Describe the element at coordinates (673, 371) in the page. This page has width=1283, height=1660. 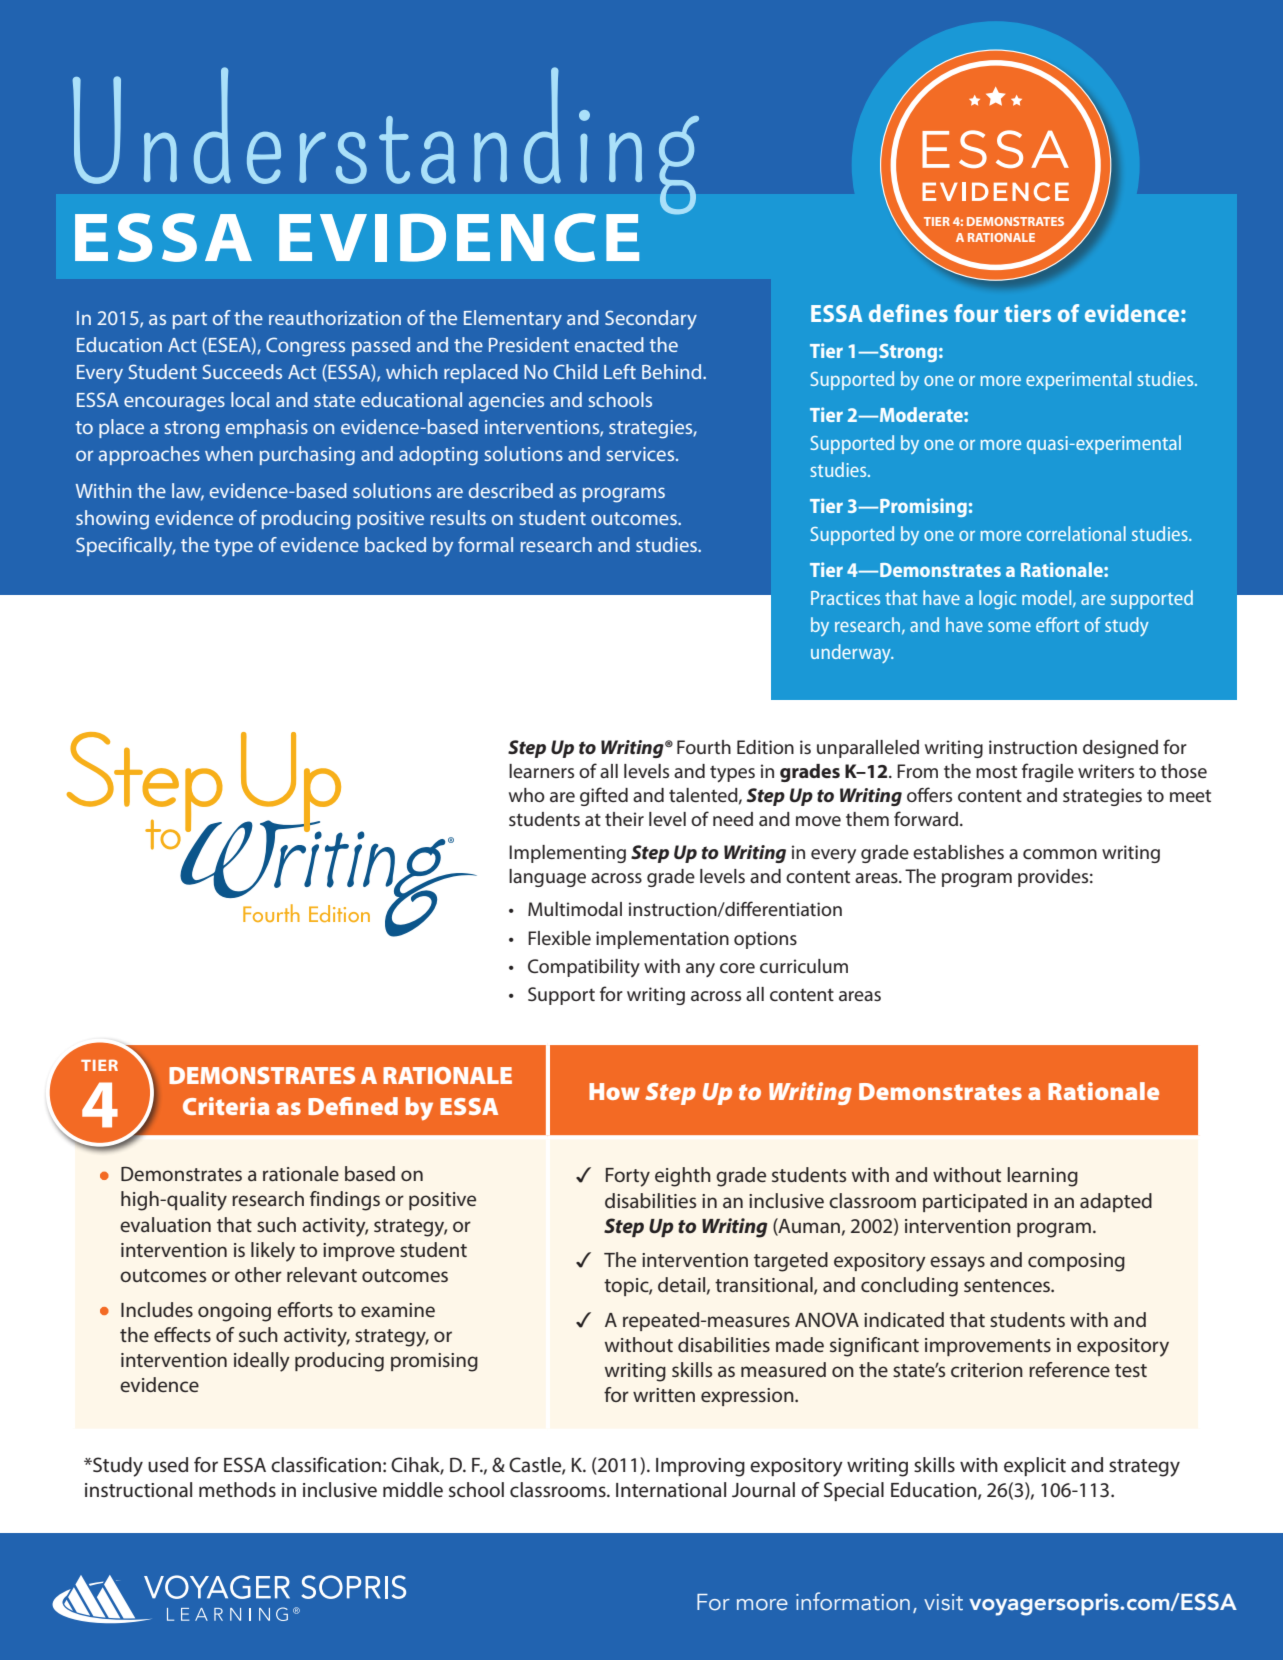
I see `Behind` at that location.
